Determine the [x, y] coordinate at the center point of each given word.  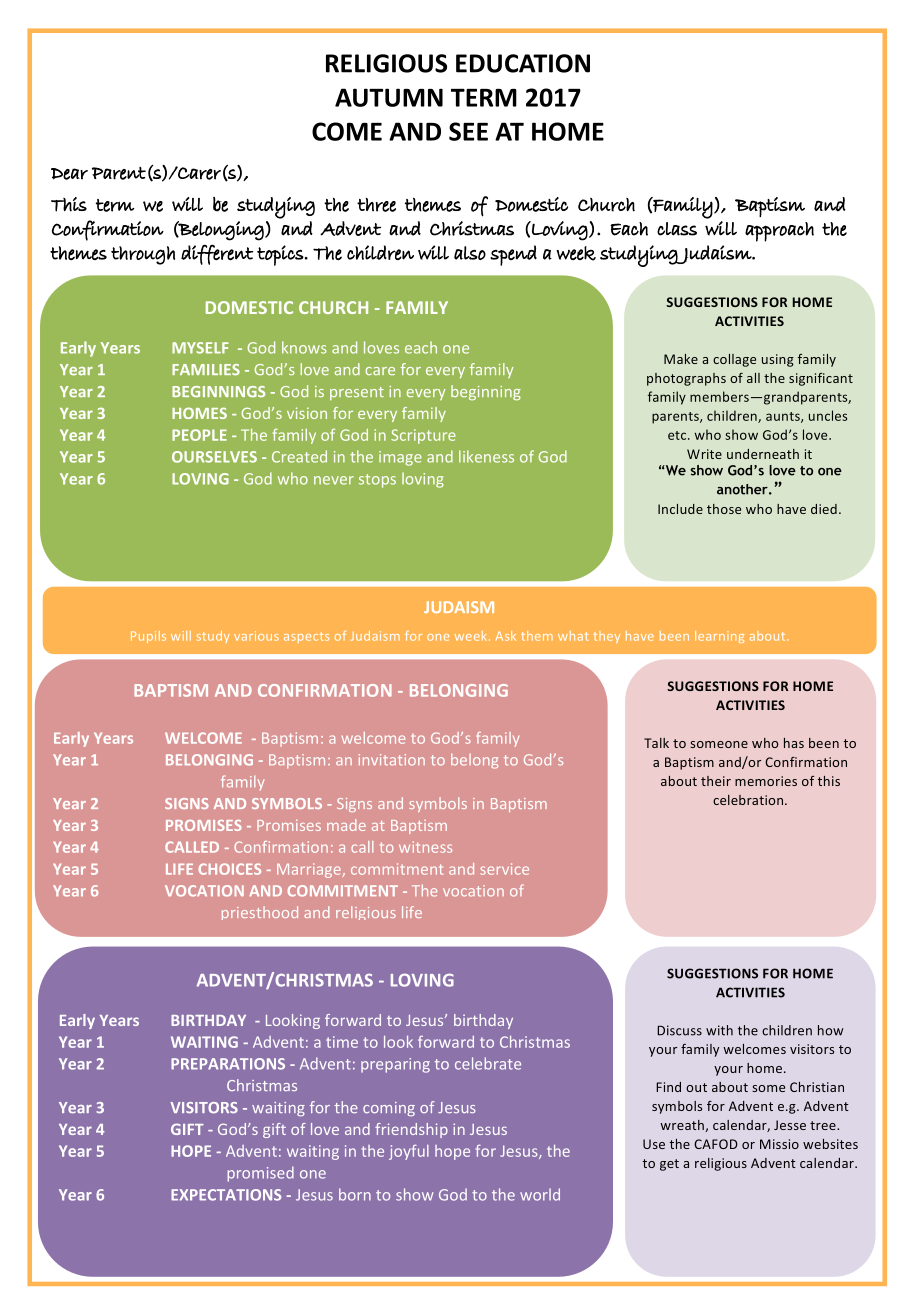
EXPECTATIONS [226, 1195]
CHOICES [230, 869]
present [357, 393]
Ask [506, 636]
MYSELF [200, 348]
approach [779, 232]
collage [734, 360]
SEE [468, 131]
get [669, 1165]
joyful [409, 1152]
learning [719, 637]
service [504, 869]
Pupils [148, 637]
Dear [69, 174]
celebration [749, 800]
